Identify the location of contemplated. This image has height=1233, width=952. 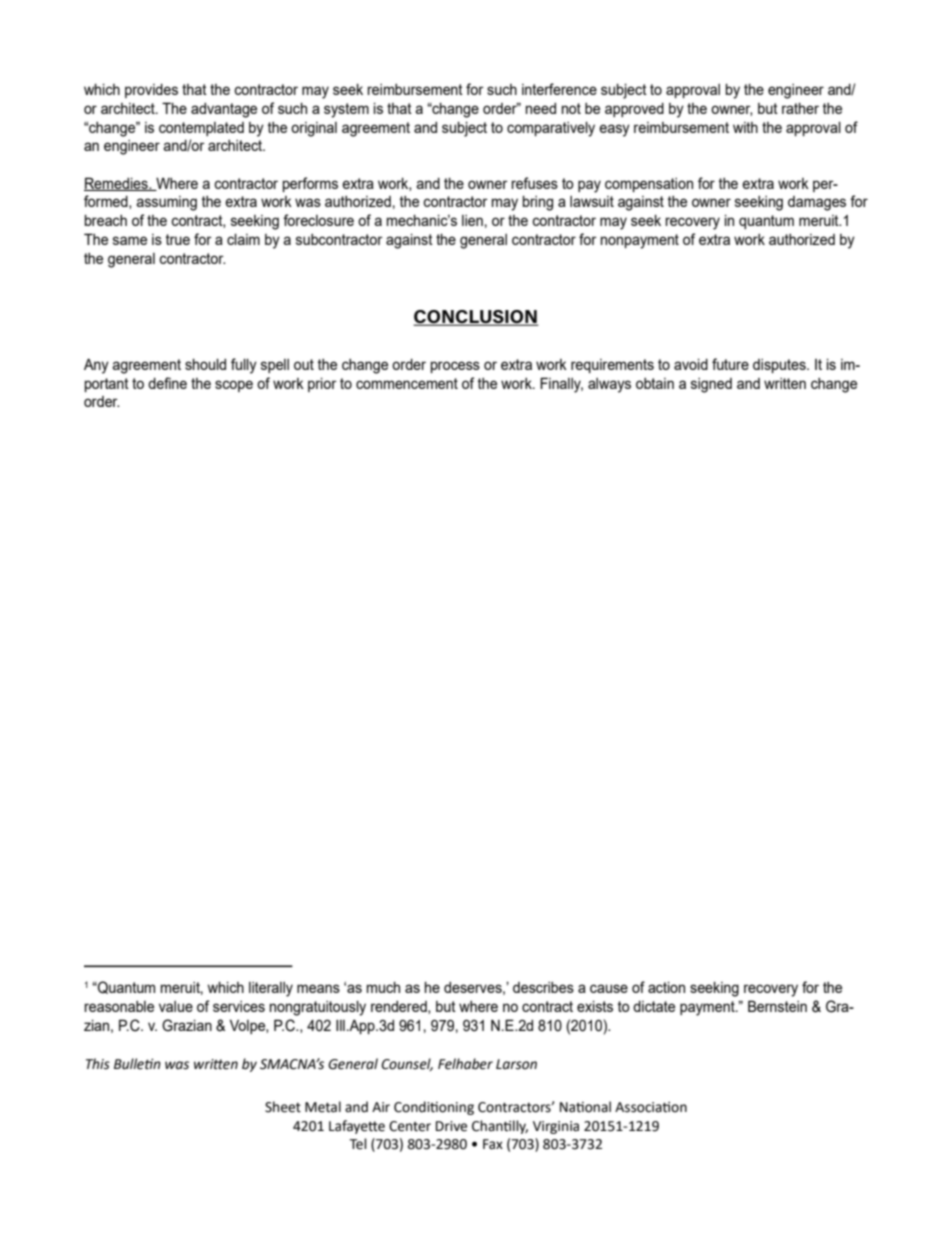
(201, 129).
